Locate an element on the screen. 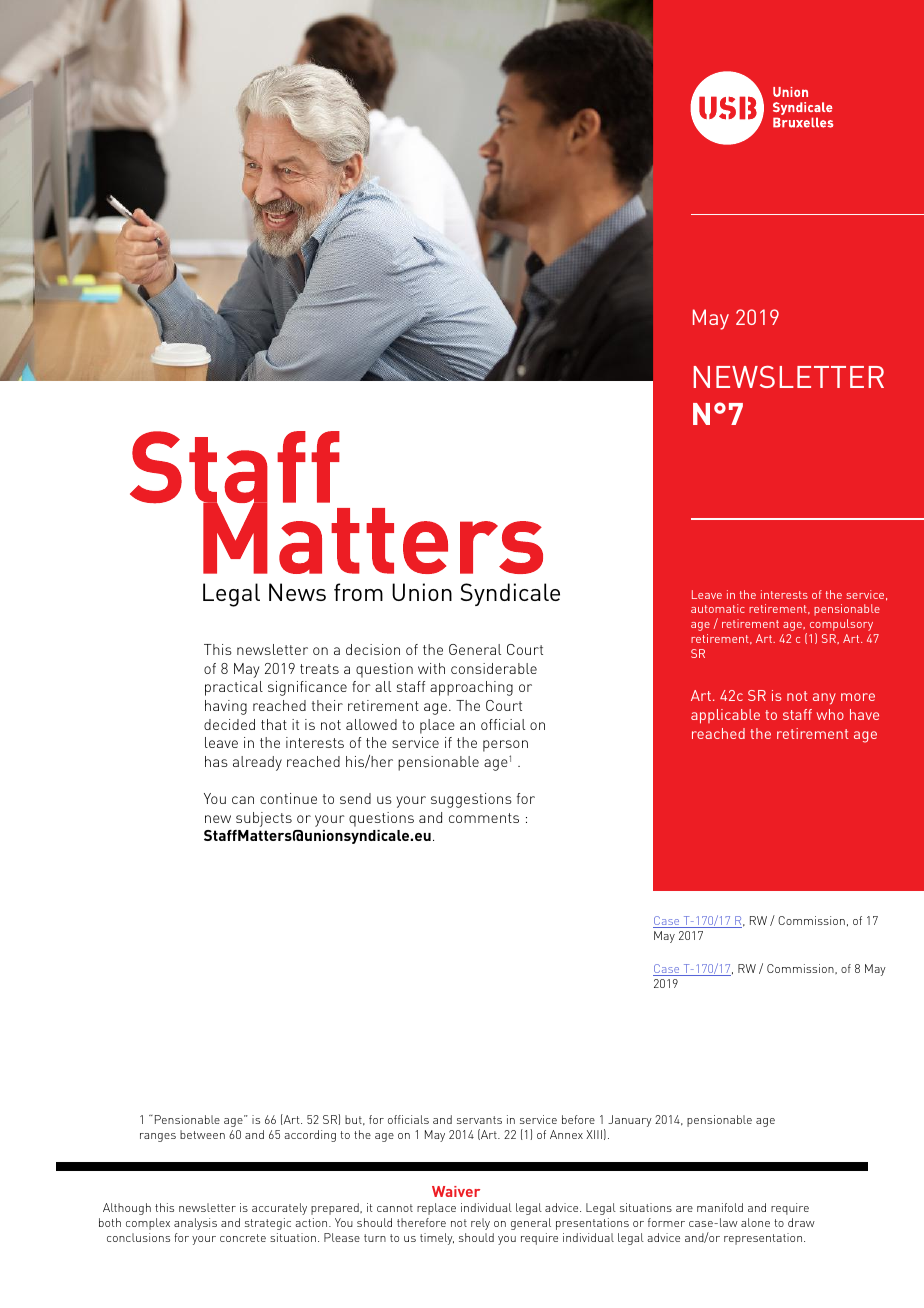 Image resolution: width=924 pixels, height=1308 pixels. from is located at coordinates (358, 592).
